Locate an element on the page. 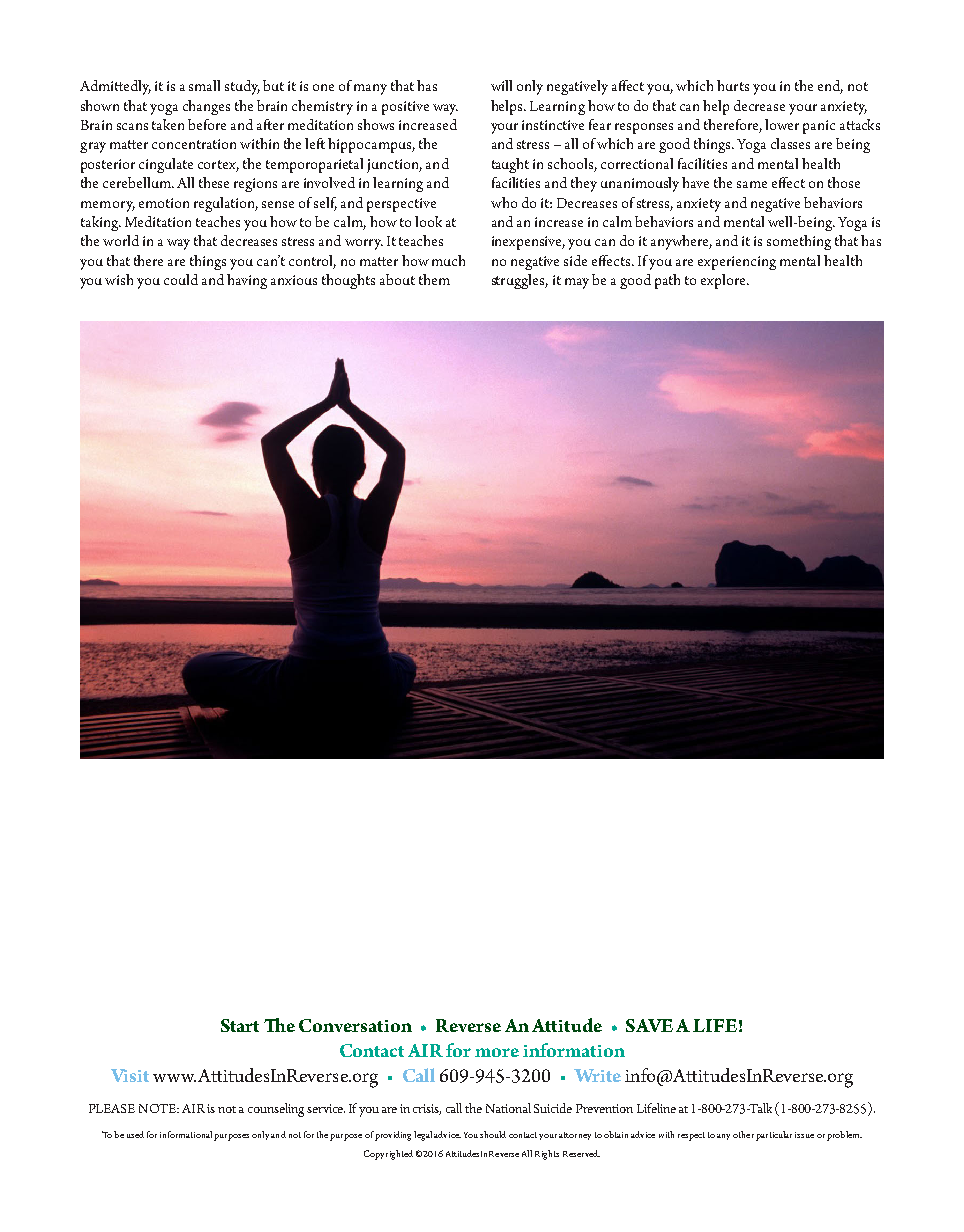 This image has width=964, height=1232. explore is located at coordinates (724, 281).
